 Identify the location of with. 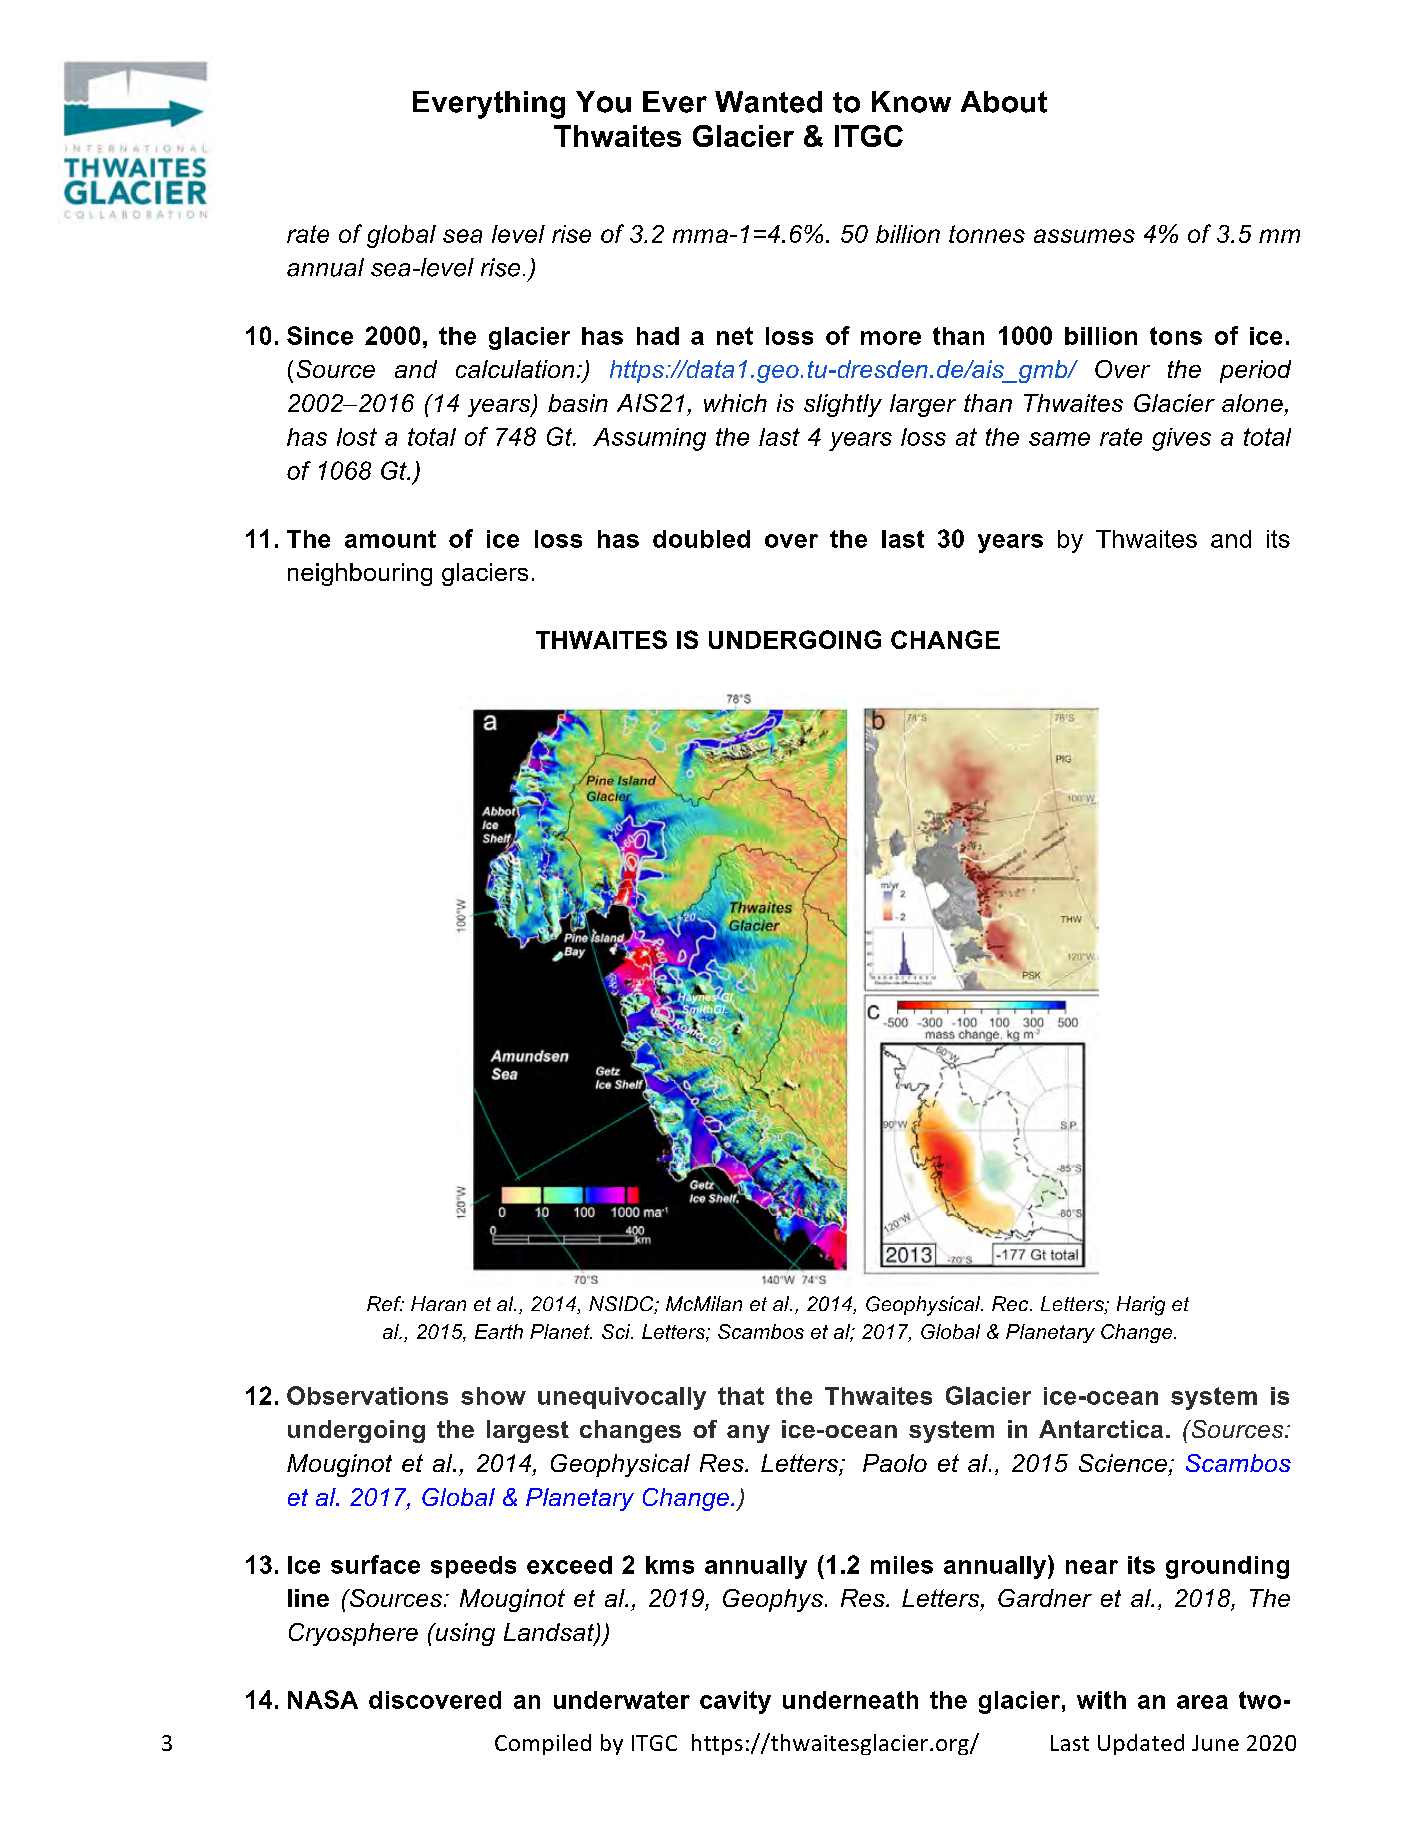
(1101, 1700).
